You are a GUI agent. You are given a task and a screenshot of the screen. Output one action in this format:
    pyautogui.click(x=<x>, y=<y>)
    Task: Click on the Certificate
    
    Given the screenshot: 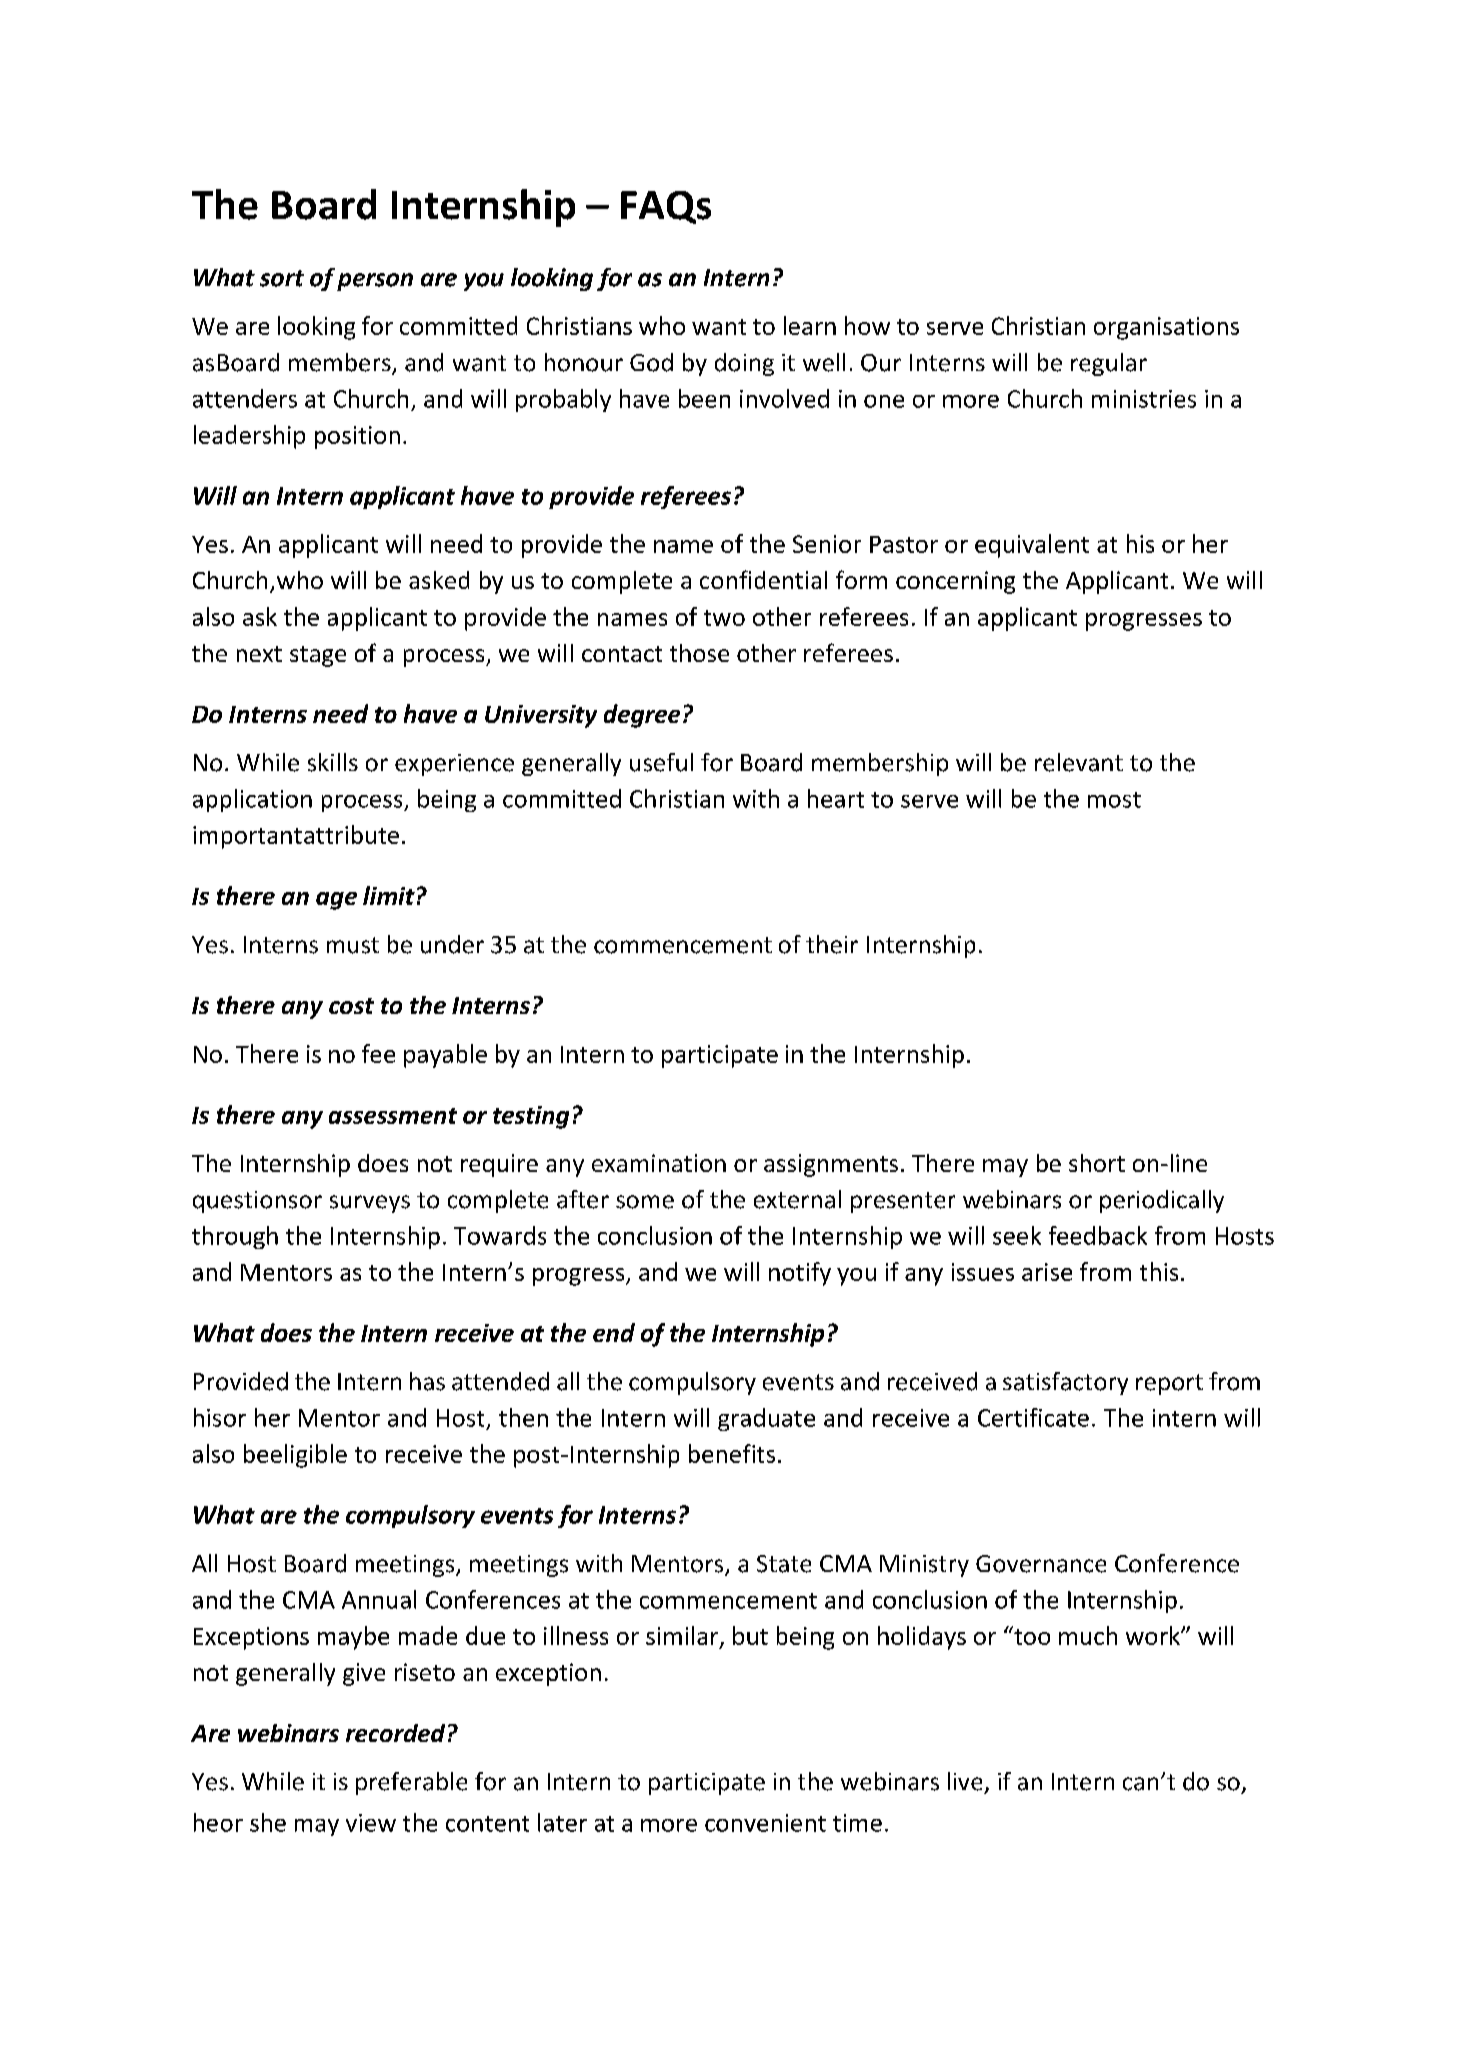 What is the action you would take?
    pyautogui.click(x=1033, y=1417)
